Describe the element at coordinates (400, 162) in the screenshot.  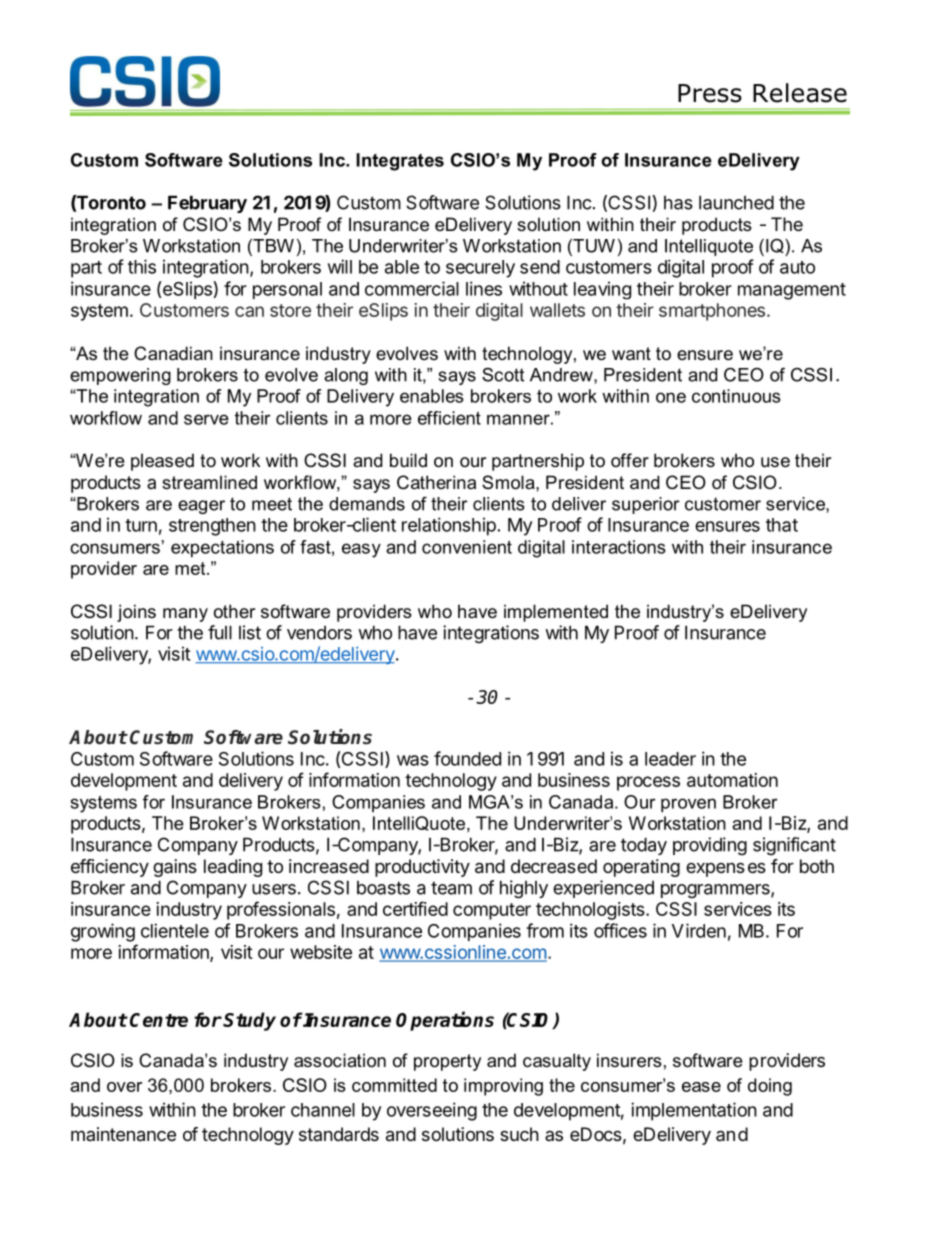
I see `Integrates` at that location.
